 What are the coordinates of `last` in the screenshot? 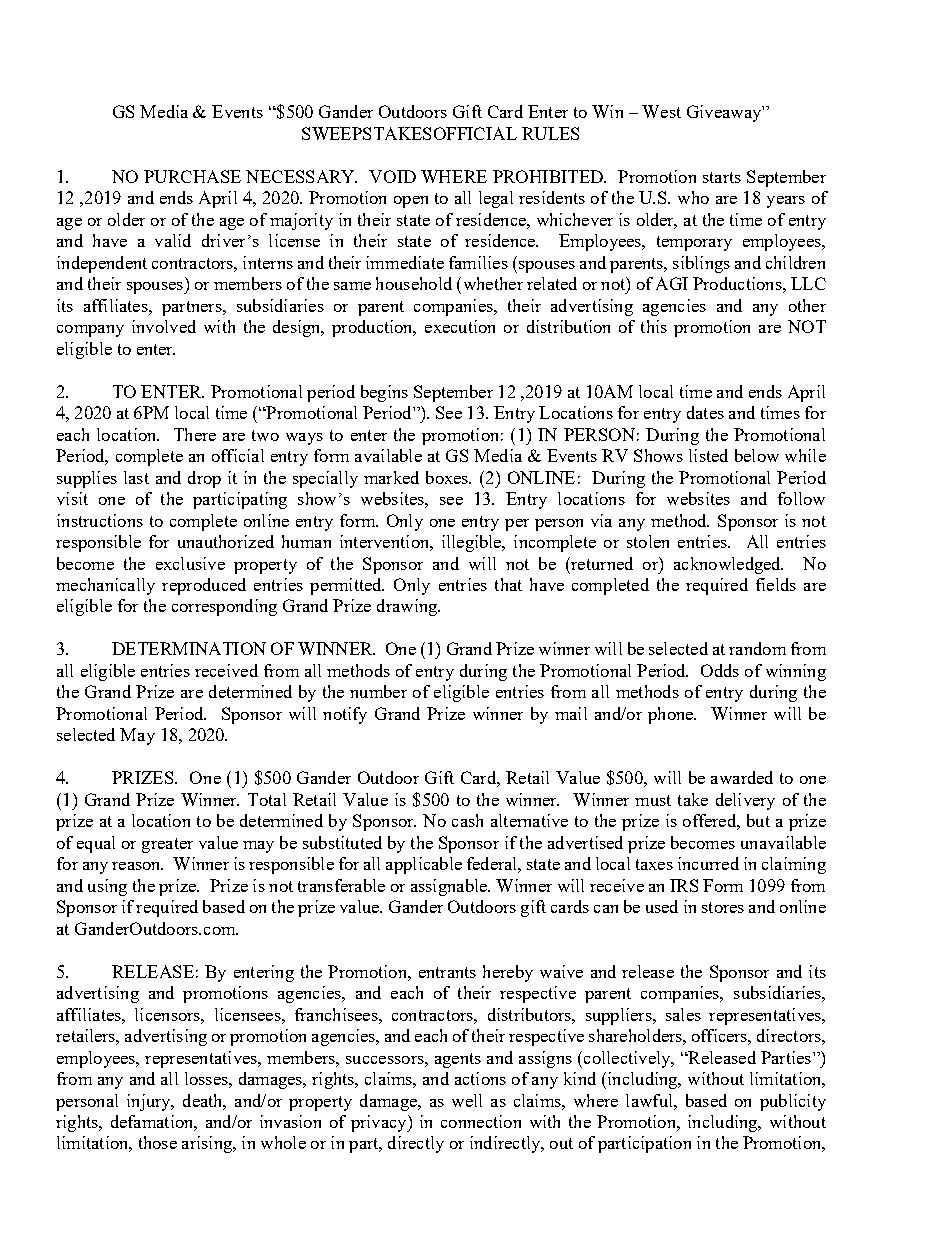 It's located at (136, 477).
